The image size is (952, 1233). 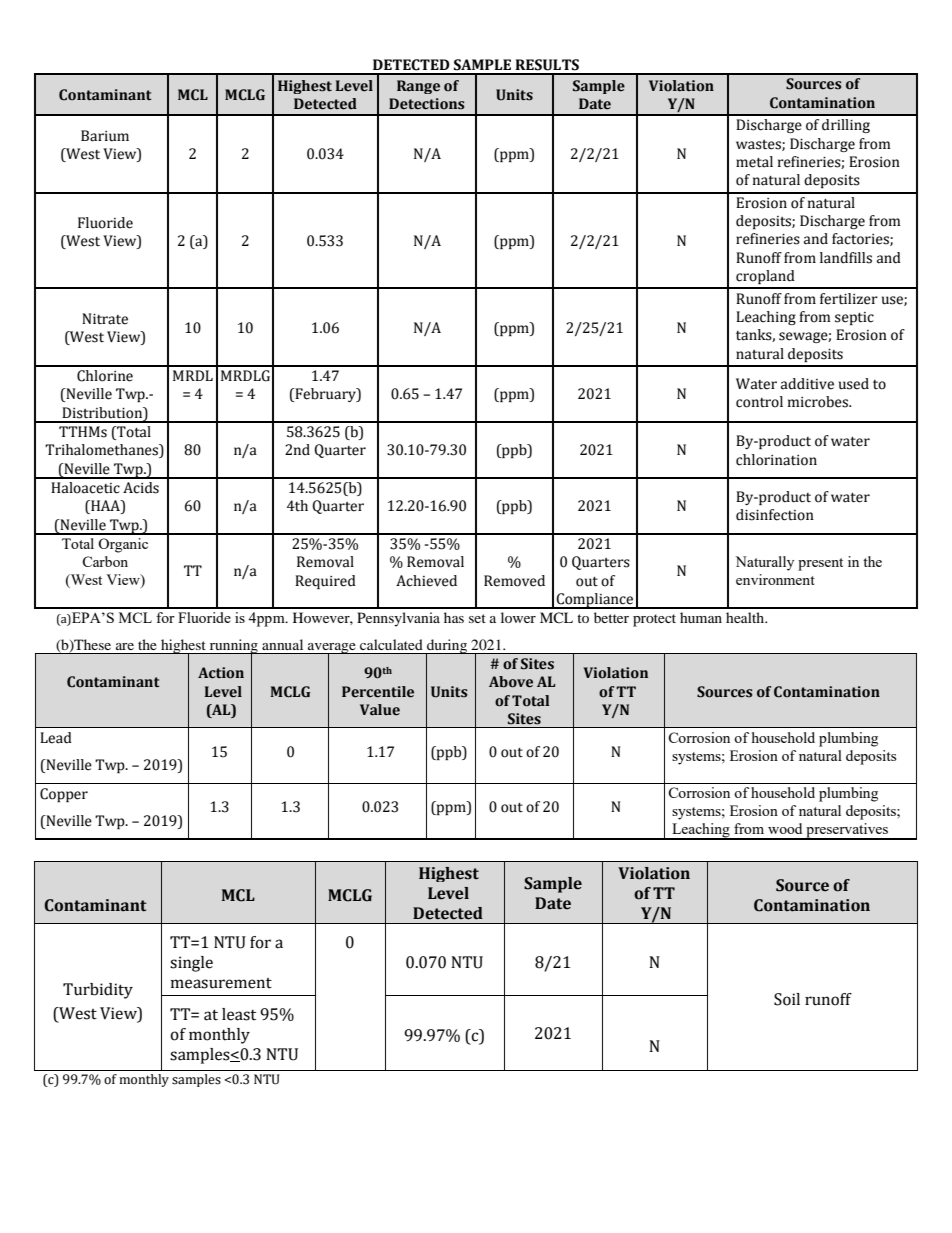 What do you see at coordinates (191, 964) in the screenshot?
I see `single` at bounding box center [191, 964].
